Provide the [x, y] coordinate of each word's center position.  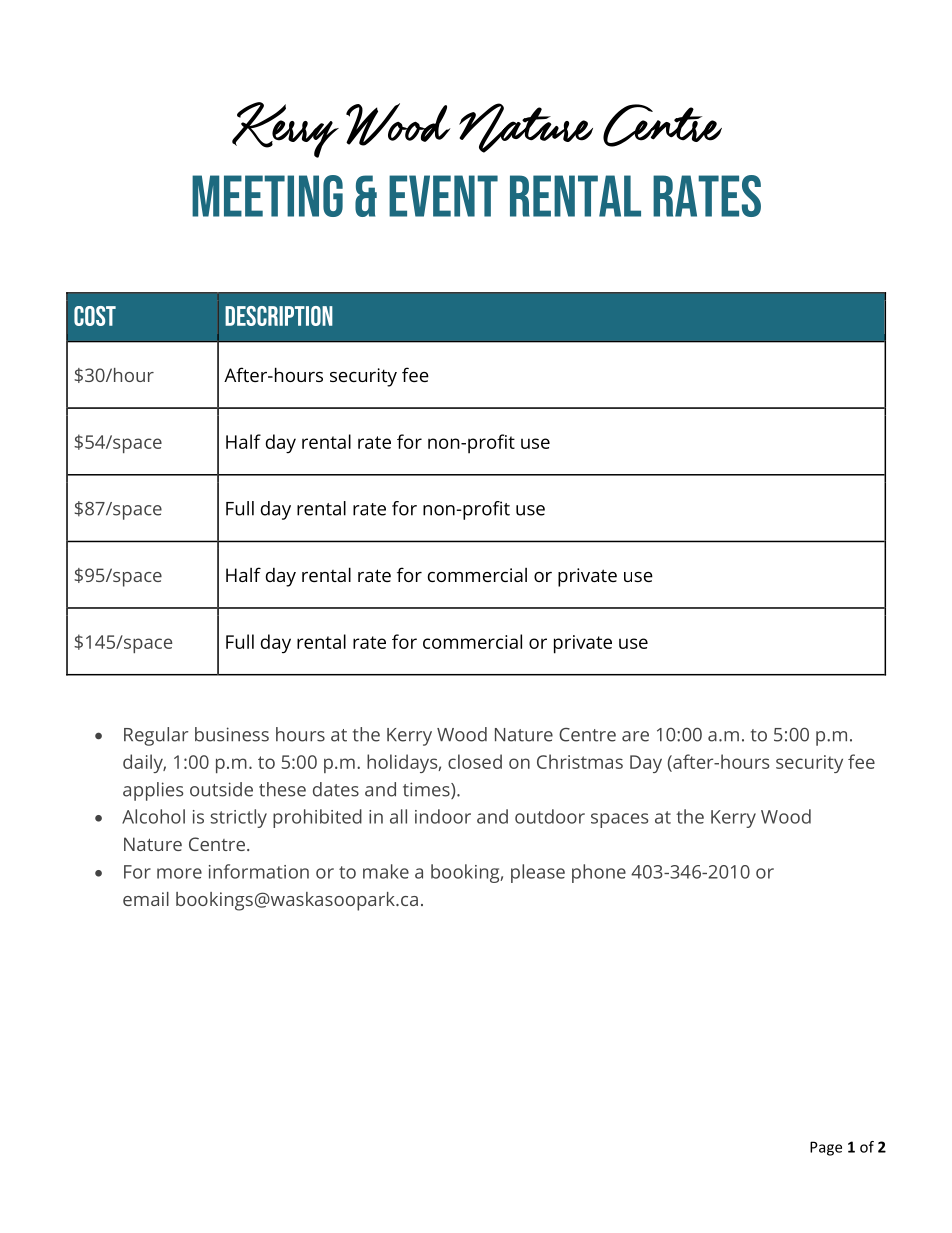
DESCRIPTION [279, 316]
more [179, 873]
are [635, 736]
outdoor [550, 816]
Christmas [580, 761]
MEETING [267, 196]
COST [95, 316]
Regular [156, 736]
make [386, 871]
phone [599, 873]
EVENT [443, 196]
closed [475, 761]
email [146, 899]
